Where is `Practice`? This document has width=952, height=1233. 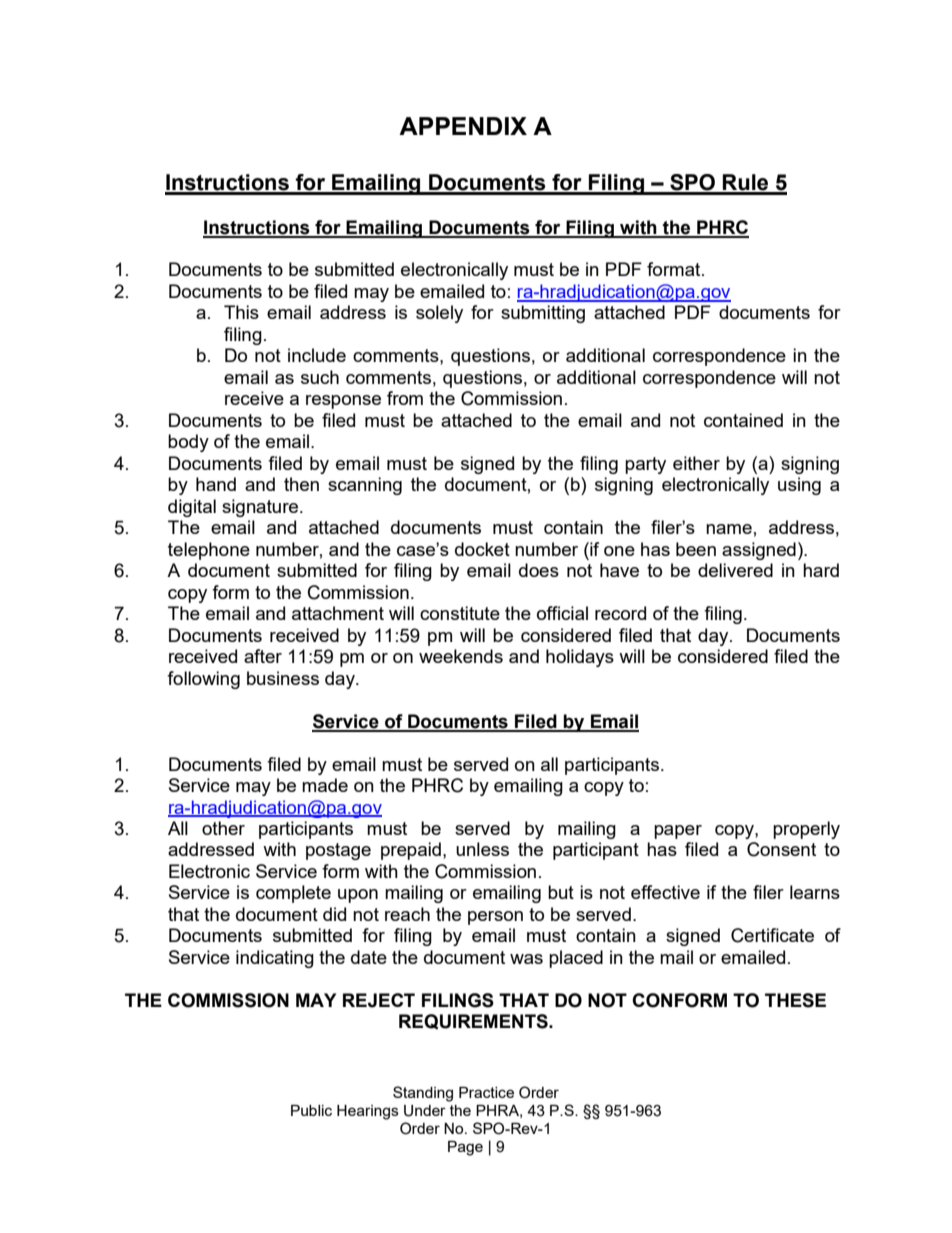
Practice is located at coordinates (486, 1092).
